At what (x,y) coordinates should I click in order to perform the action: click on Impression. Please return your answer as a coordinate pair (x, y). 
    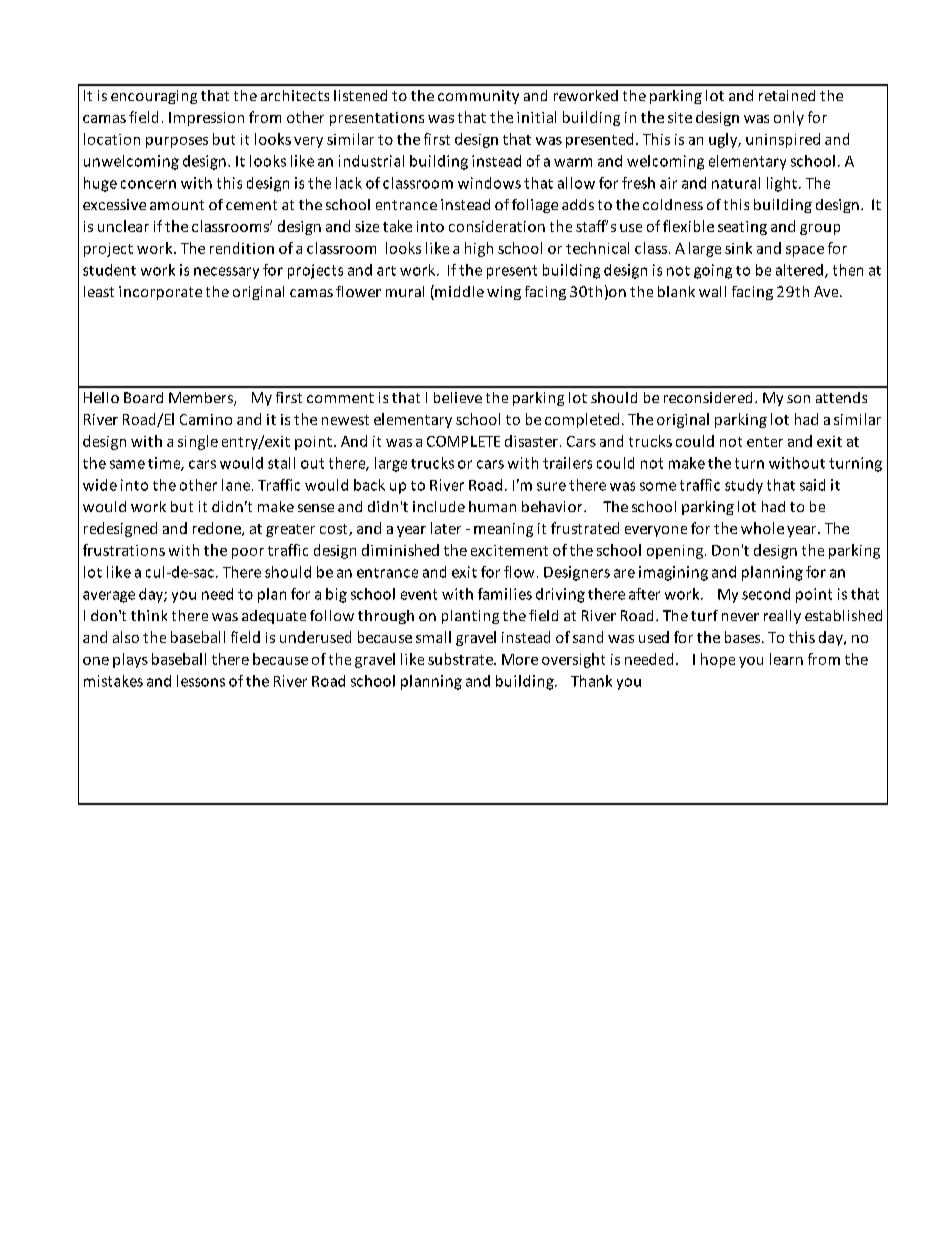
    Looking at the image, I should click on (206, 119).
